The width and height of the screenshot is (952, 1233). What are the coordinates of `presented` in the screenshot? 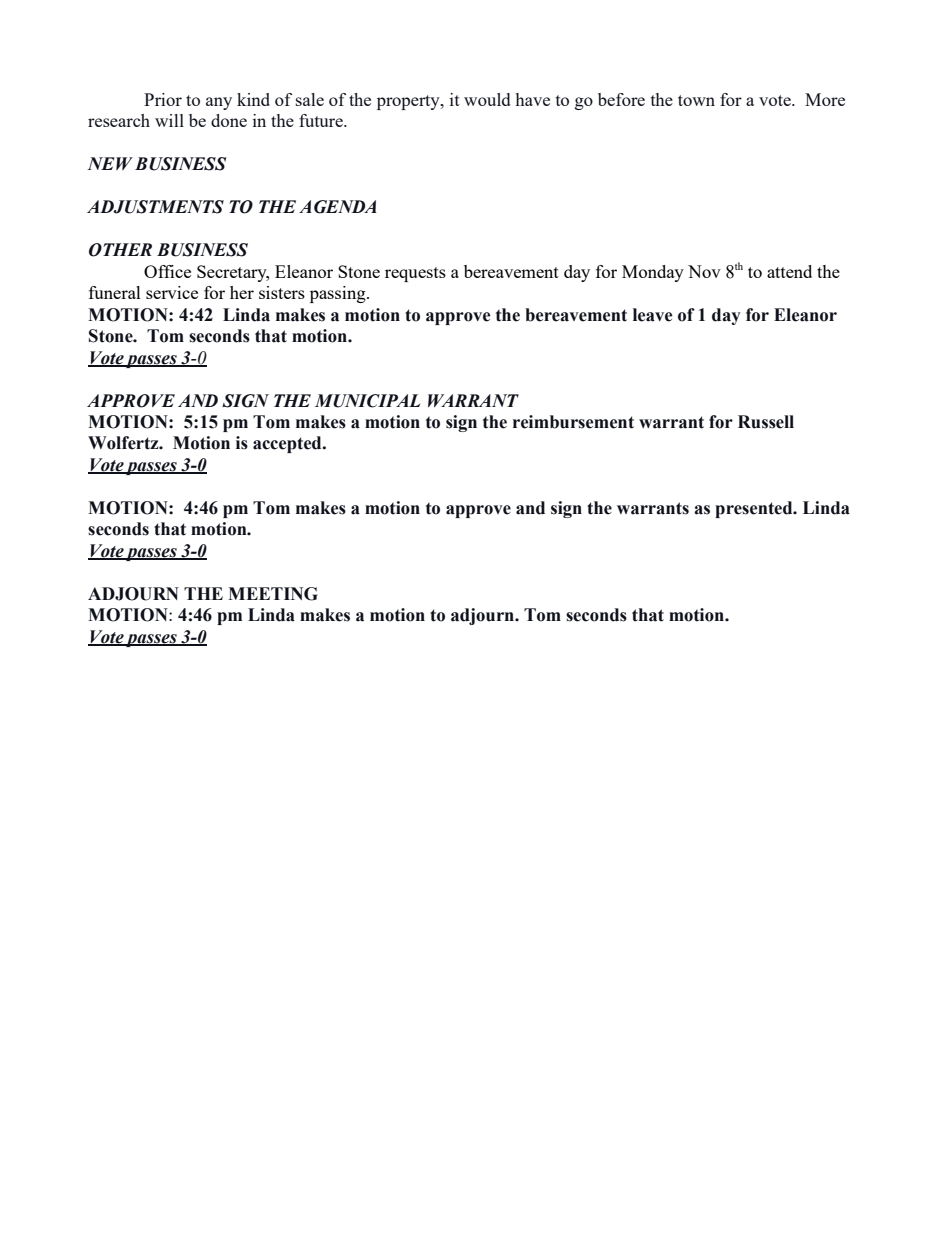 It's located at (755, 509).
